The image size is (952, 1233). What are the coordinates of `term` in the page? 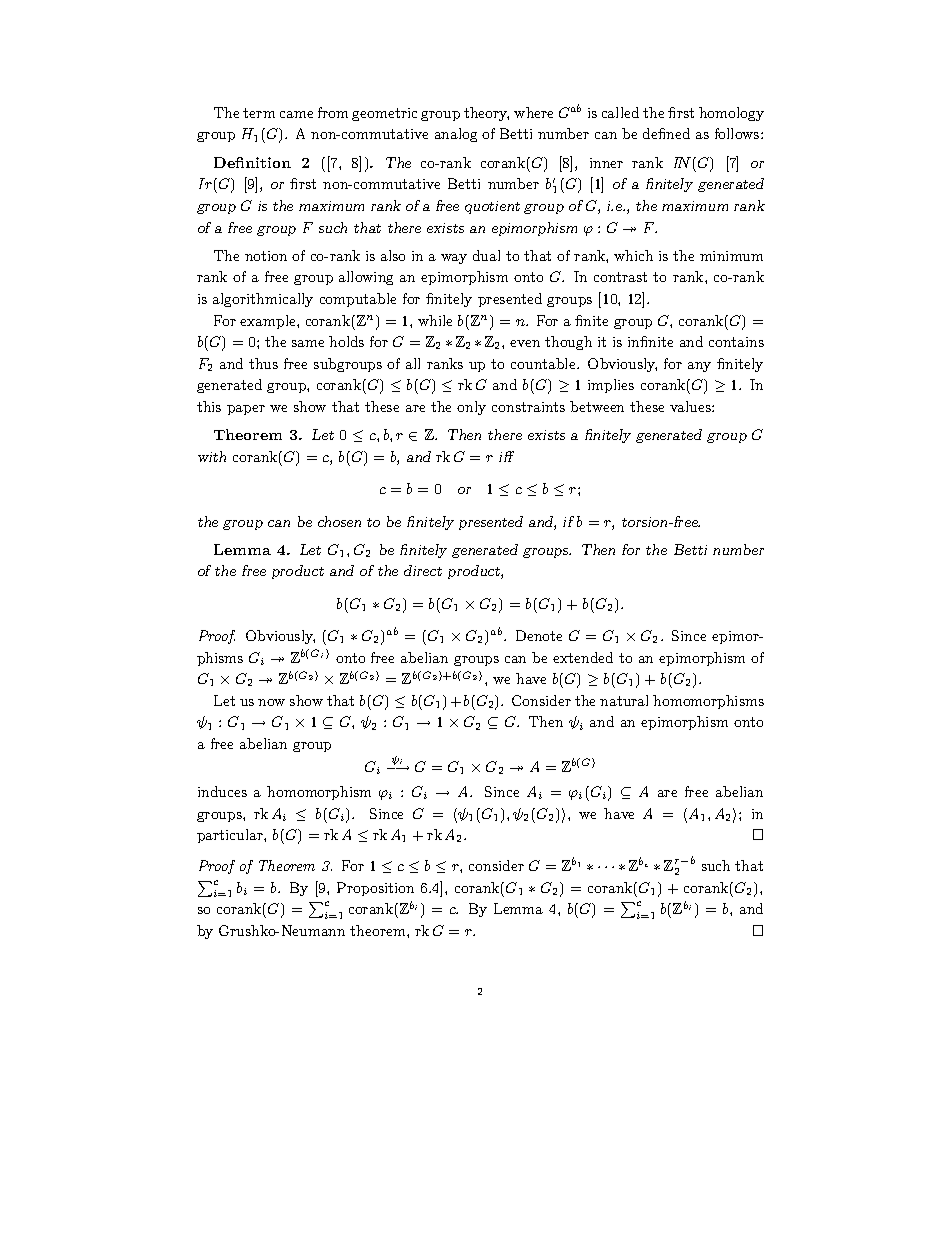 It's located at (259, 113).
